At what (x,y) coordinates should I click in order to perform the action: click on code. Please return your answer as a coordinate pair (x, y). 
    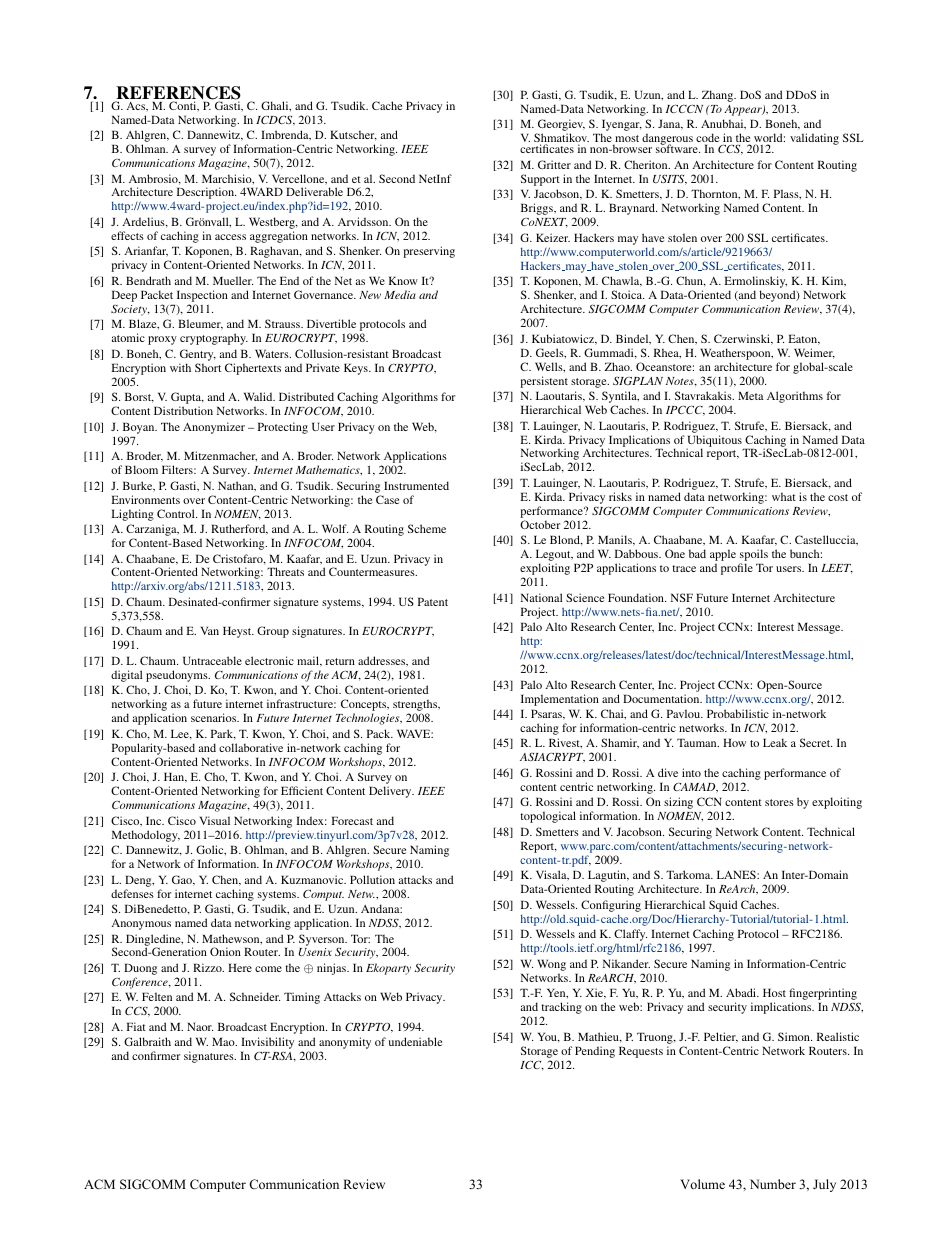
    Looking at the image, I should click on (707, 139).
